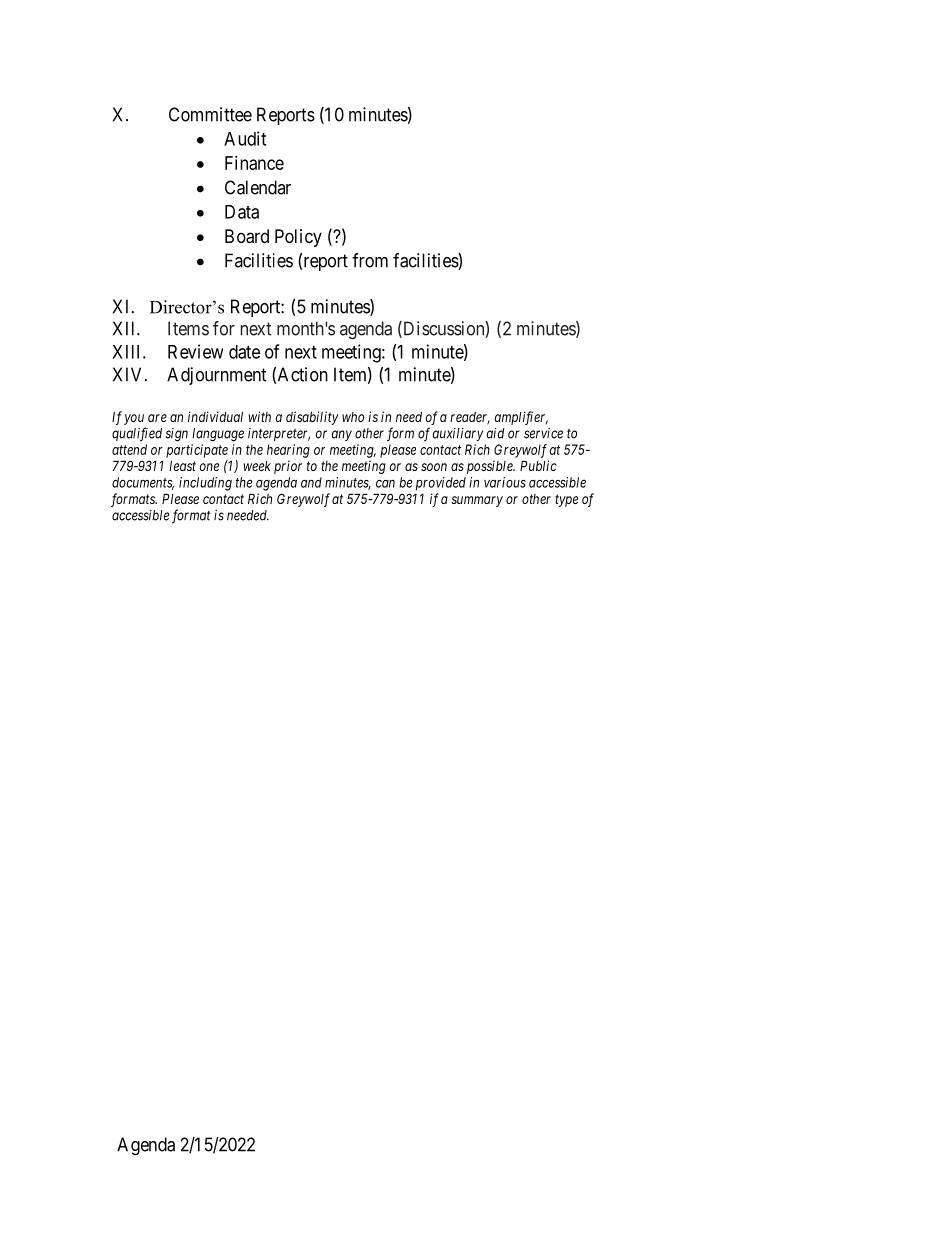 The width and height of the screenshot is (952, 1233). I want to click on are, so click(157, 418).
